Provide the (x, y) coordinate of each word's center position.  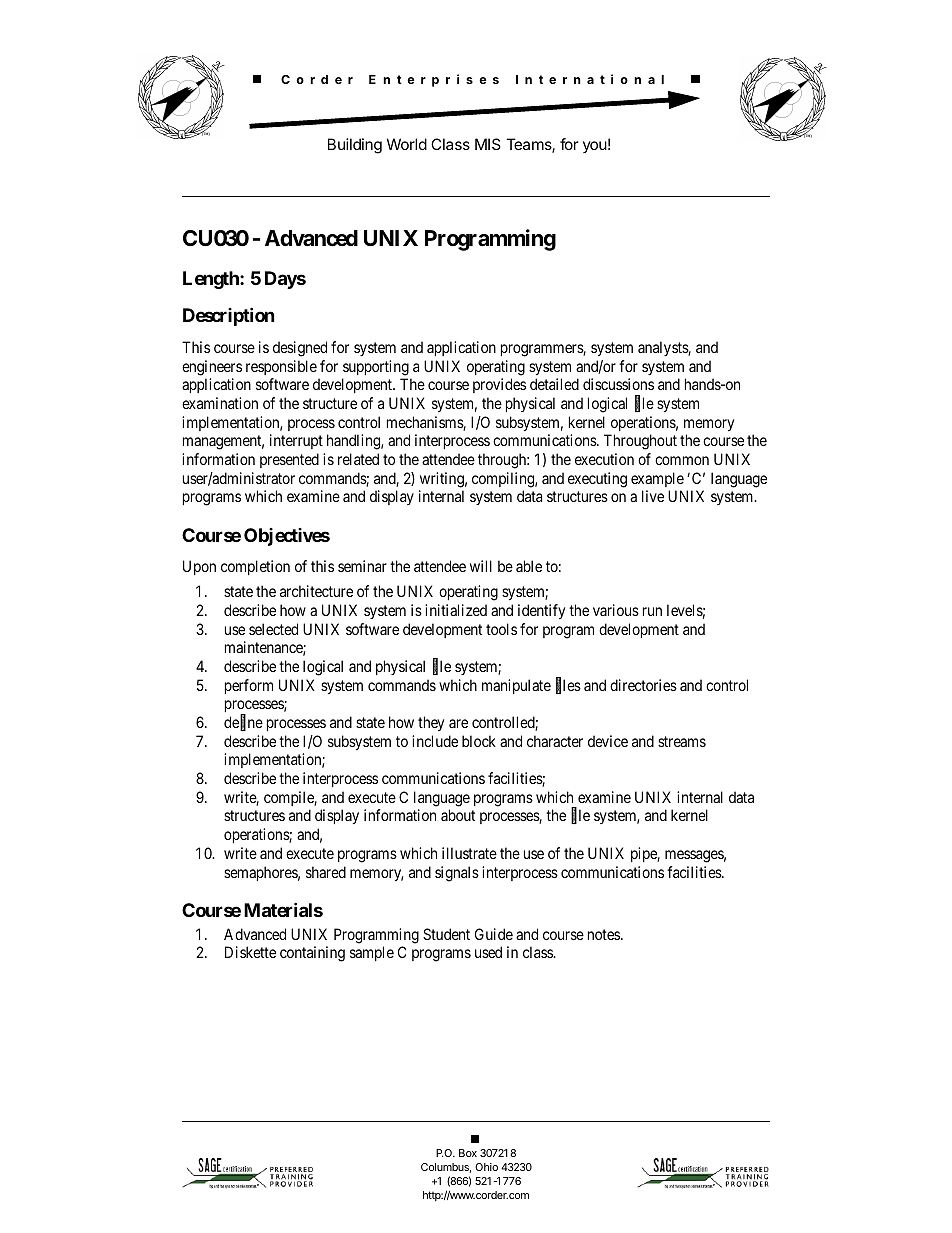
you (595, 147)
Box (468, 1153)
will (481, 566)
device (608, 741)
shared (326, 872)
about (458, 815)
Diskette (250, 952)
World (407, 144)
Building (355, 146)
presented (289, 460)
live (653, 496)
